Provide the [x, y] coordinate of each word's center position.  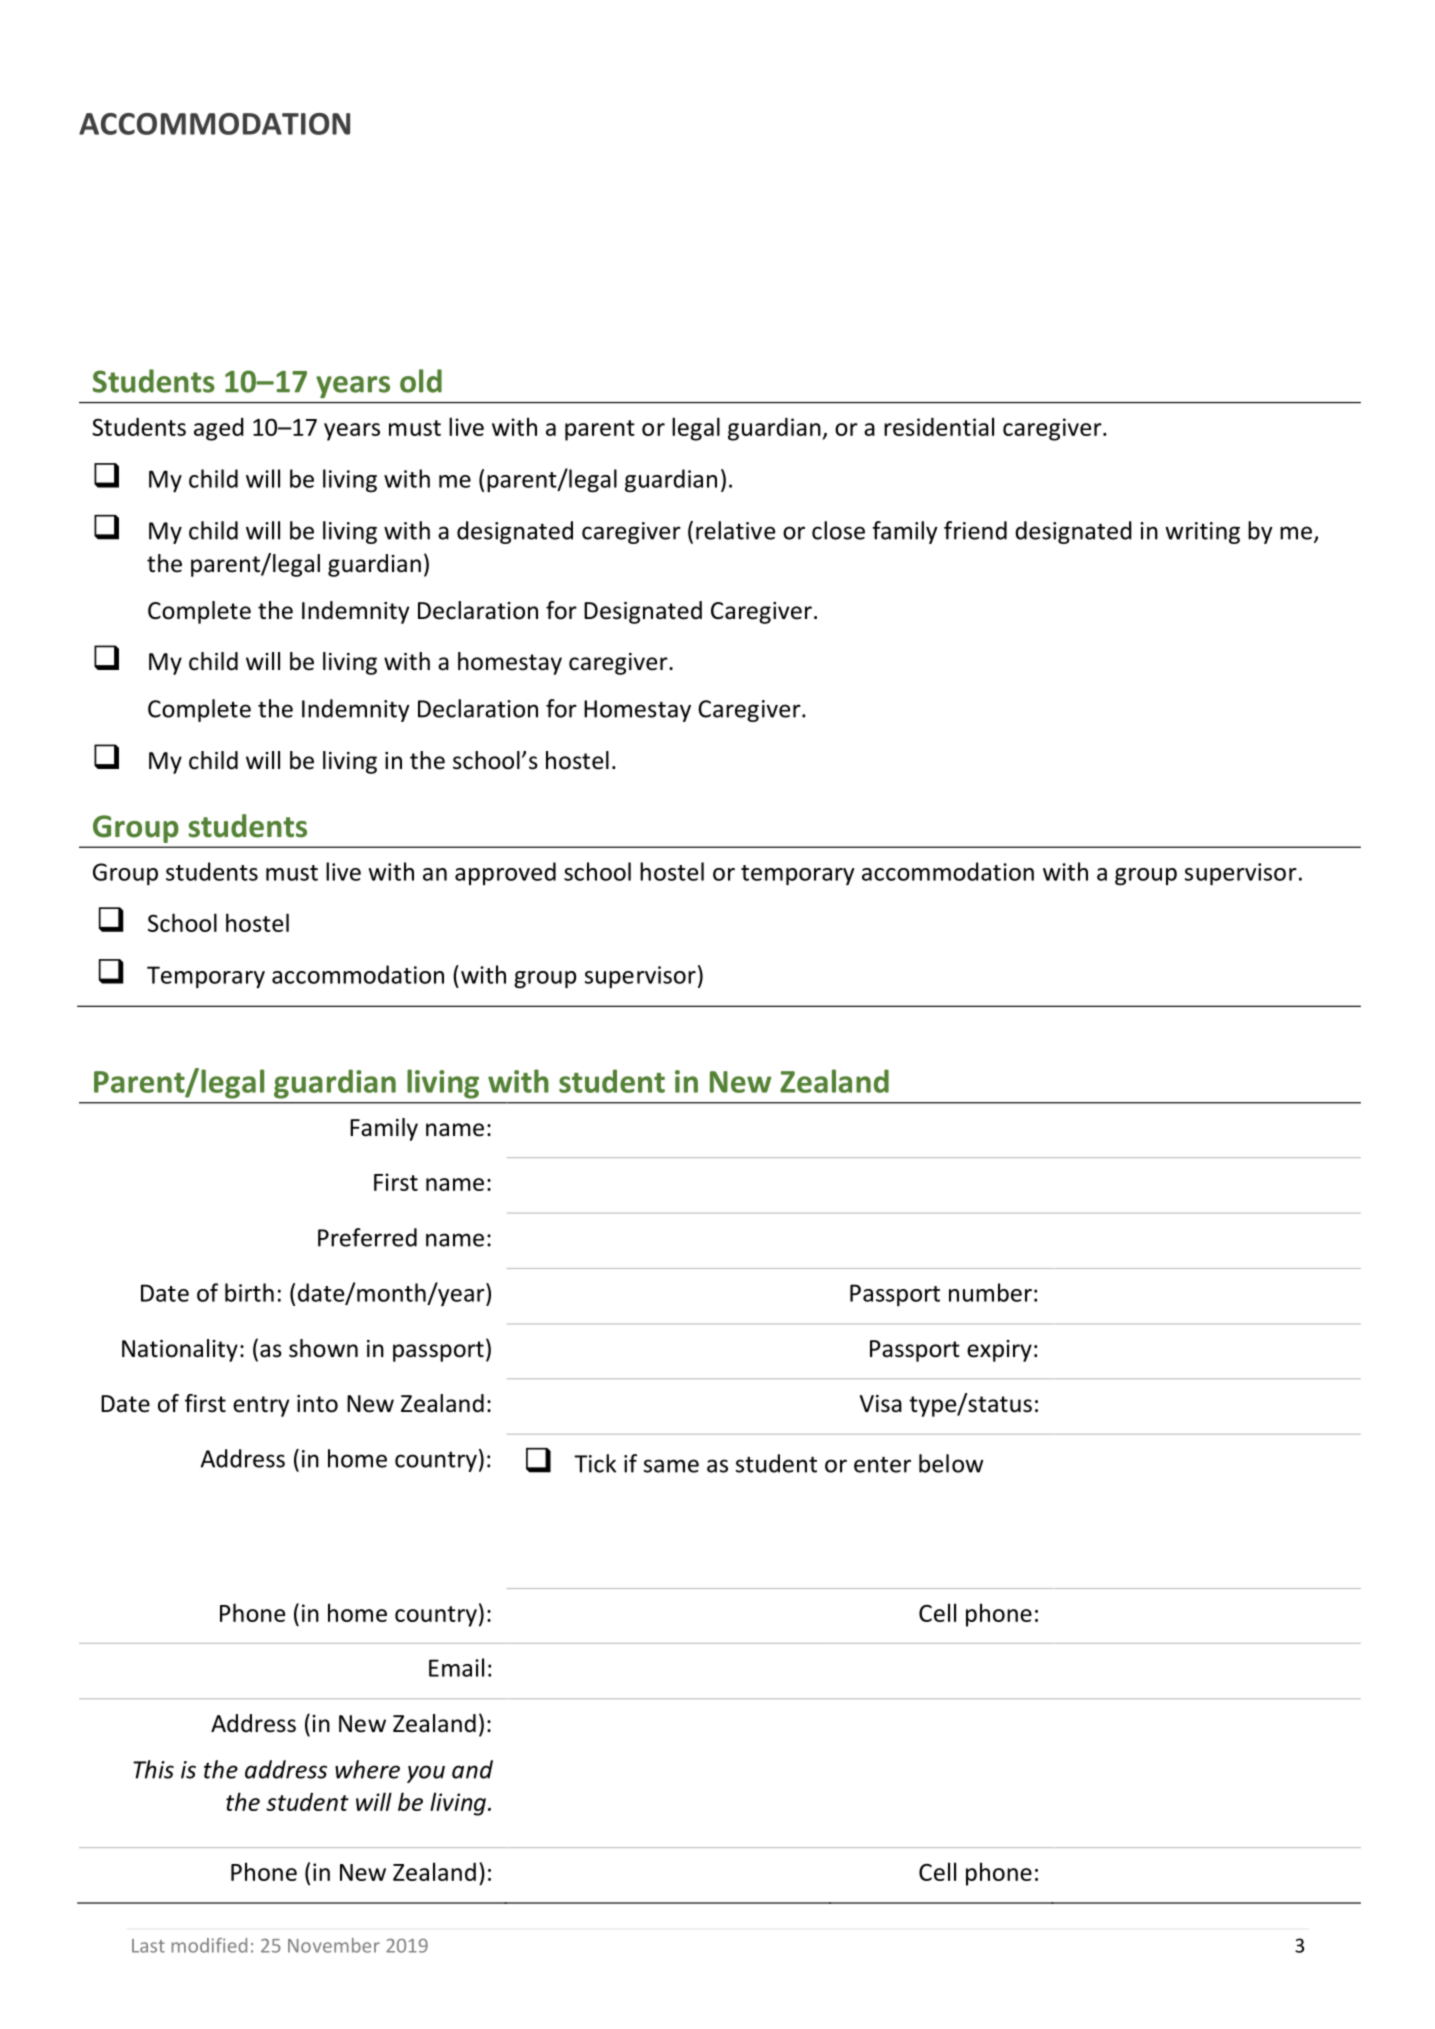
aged [219, 429]
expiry [999, 1351]
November [334, 1945]
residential [939, 426]
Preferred [367, 1237]
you [426, 1774]
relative [735, 530]
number [990, 1292]
